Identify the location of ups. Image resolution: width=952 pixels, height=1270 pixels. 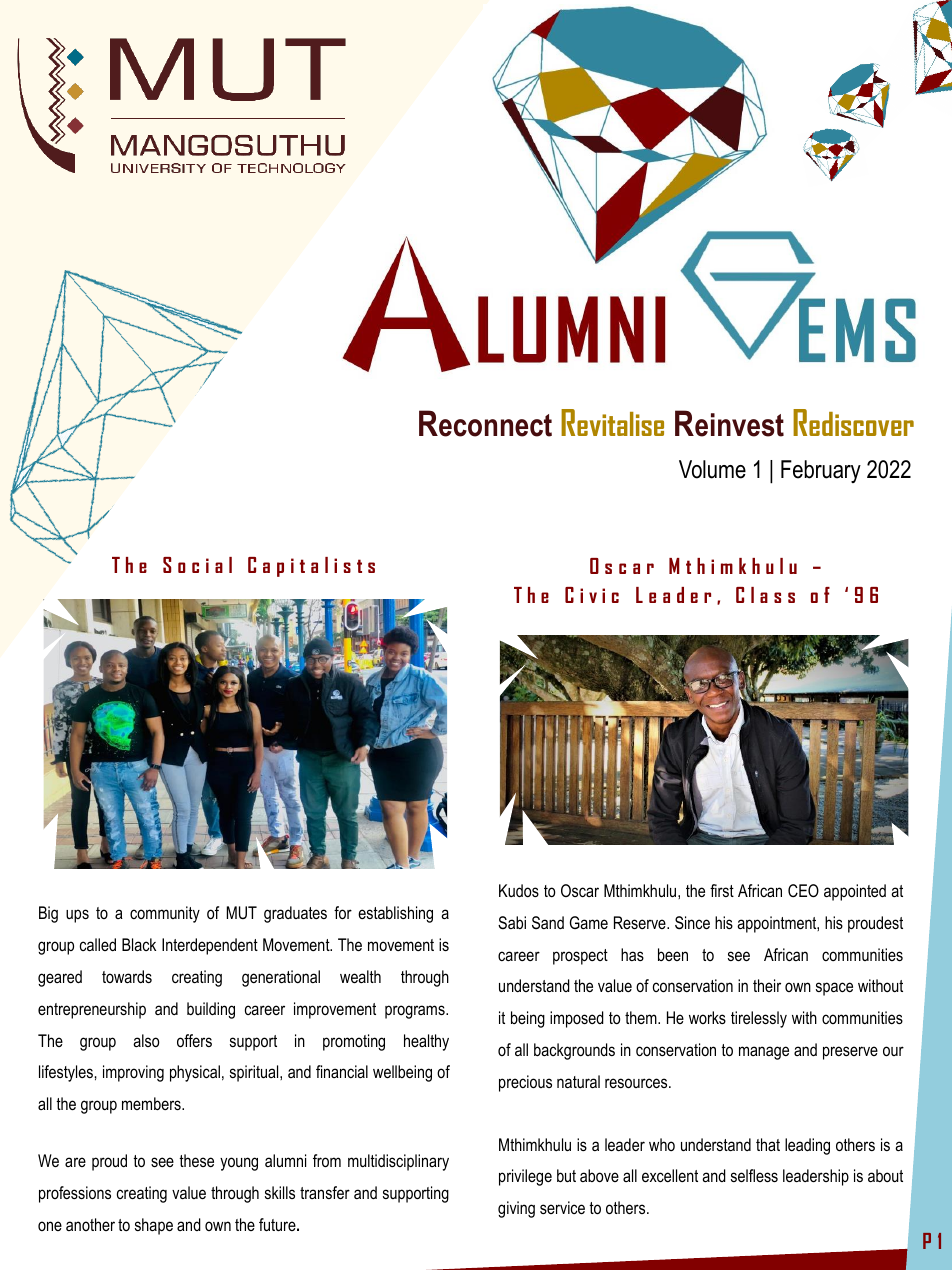
(77, 916).
